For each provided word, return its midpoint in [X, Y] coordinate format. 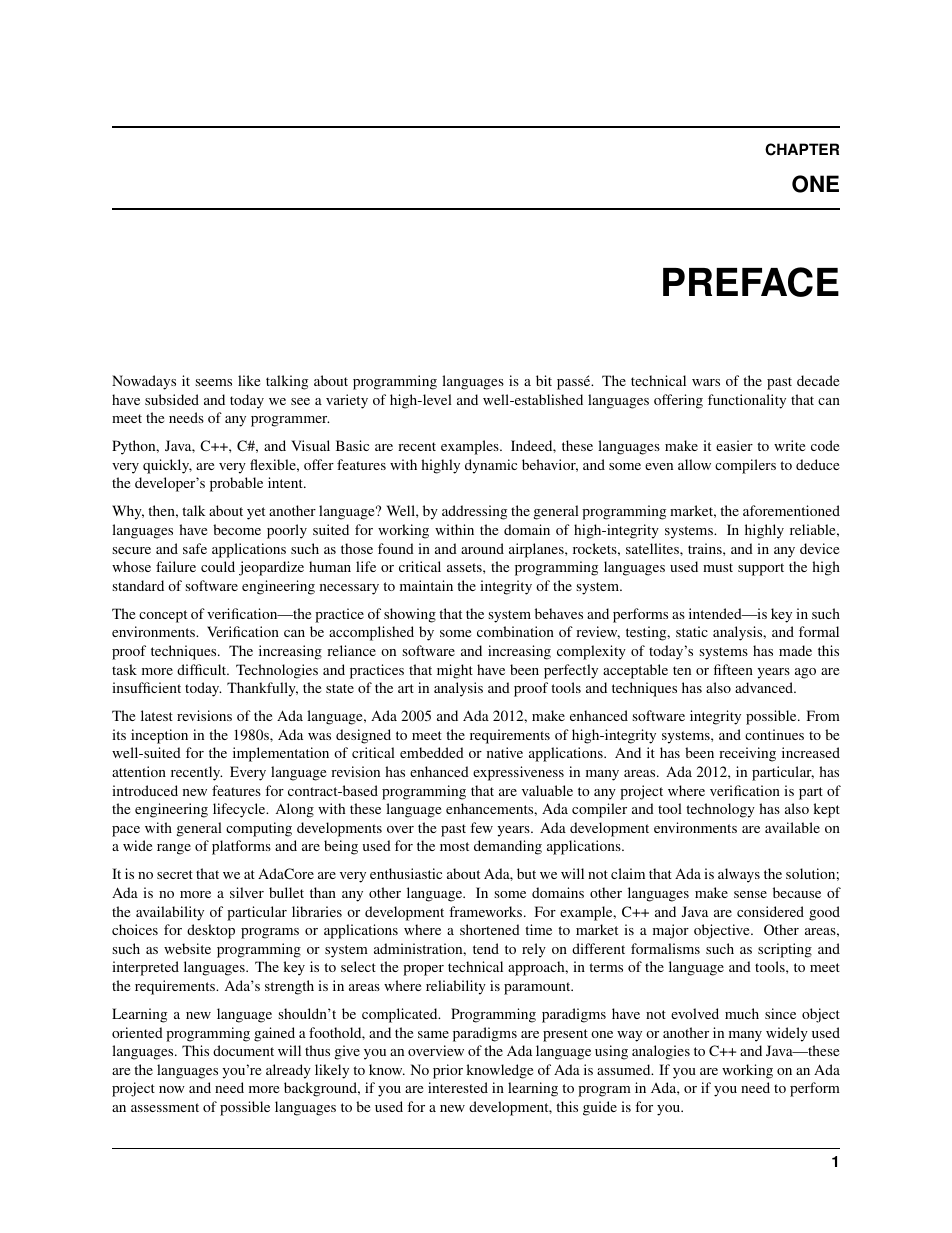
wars [706, 382]
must [718, 567]
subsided [172, 399]
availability [170, 913]
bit [544, 380]
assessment [165, 1107]
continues [774, 734]
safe [195, 548]
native [505, 752]
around [482, 548]
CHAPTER [802, 149]
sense [750, 894]
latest [157, 715]
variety [347, 401]
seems [213, 382]
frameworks [487, 911]
